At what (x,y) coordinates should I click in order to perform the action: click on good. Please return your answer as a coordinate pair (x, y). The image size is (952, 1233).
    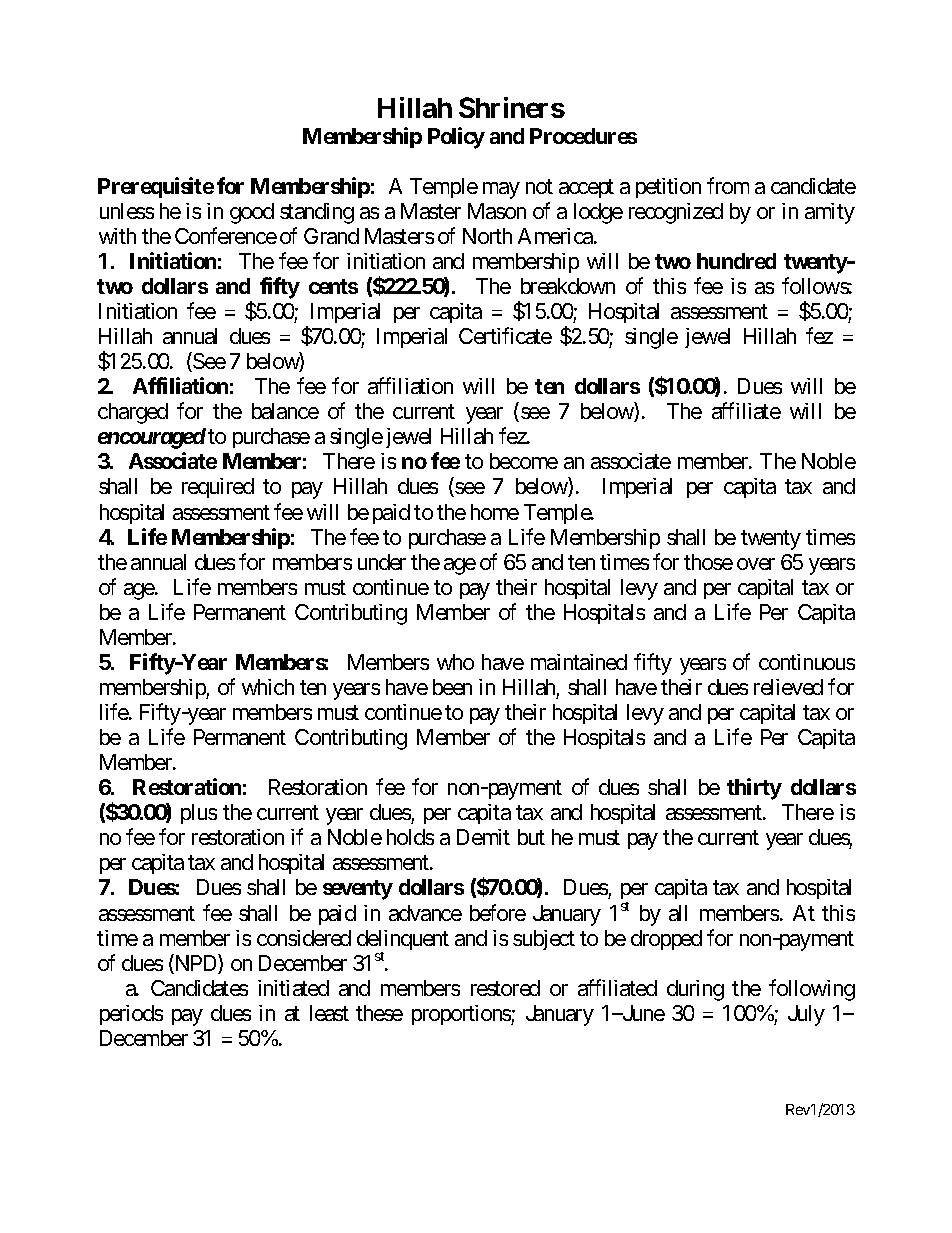
    Looking at the image, I should click on (252, 213).
